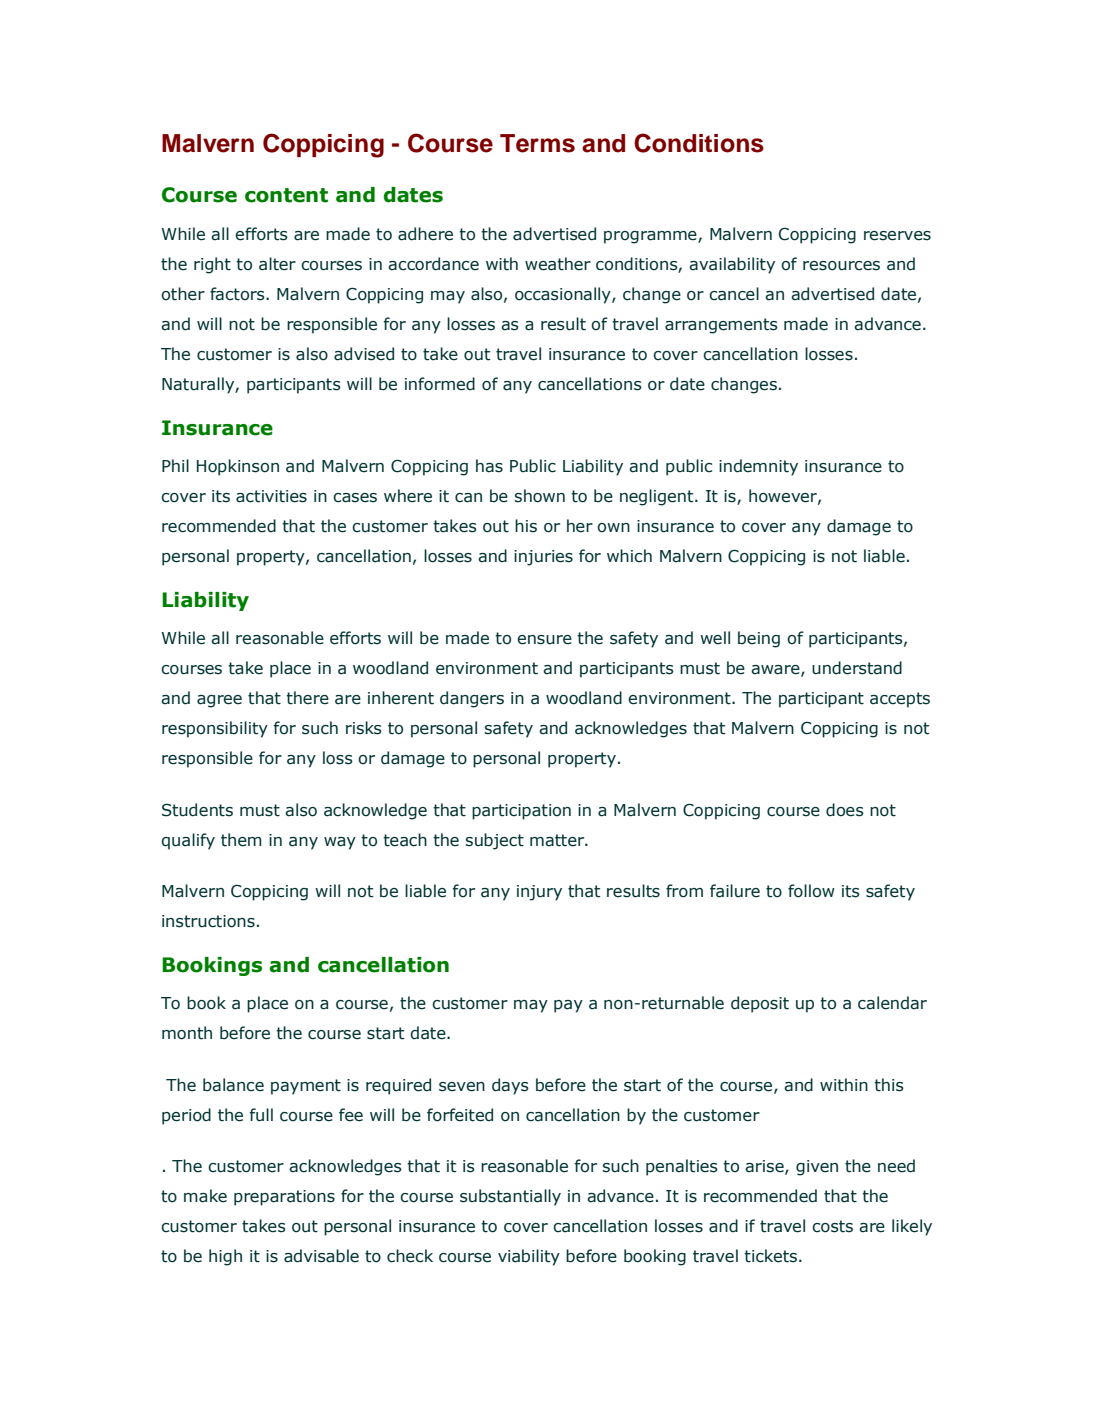  Describe the element at coordinates (897, 236) in the page. I see `reserves` at that location.
